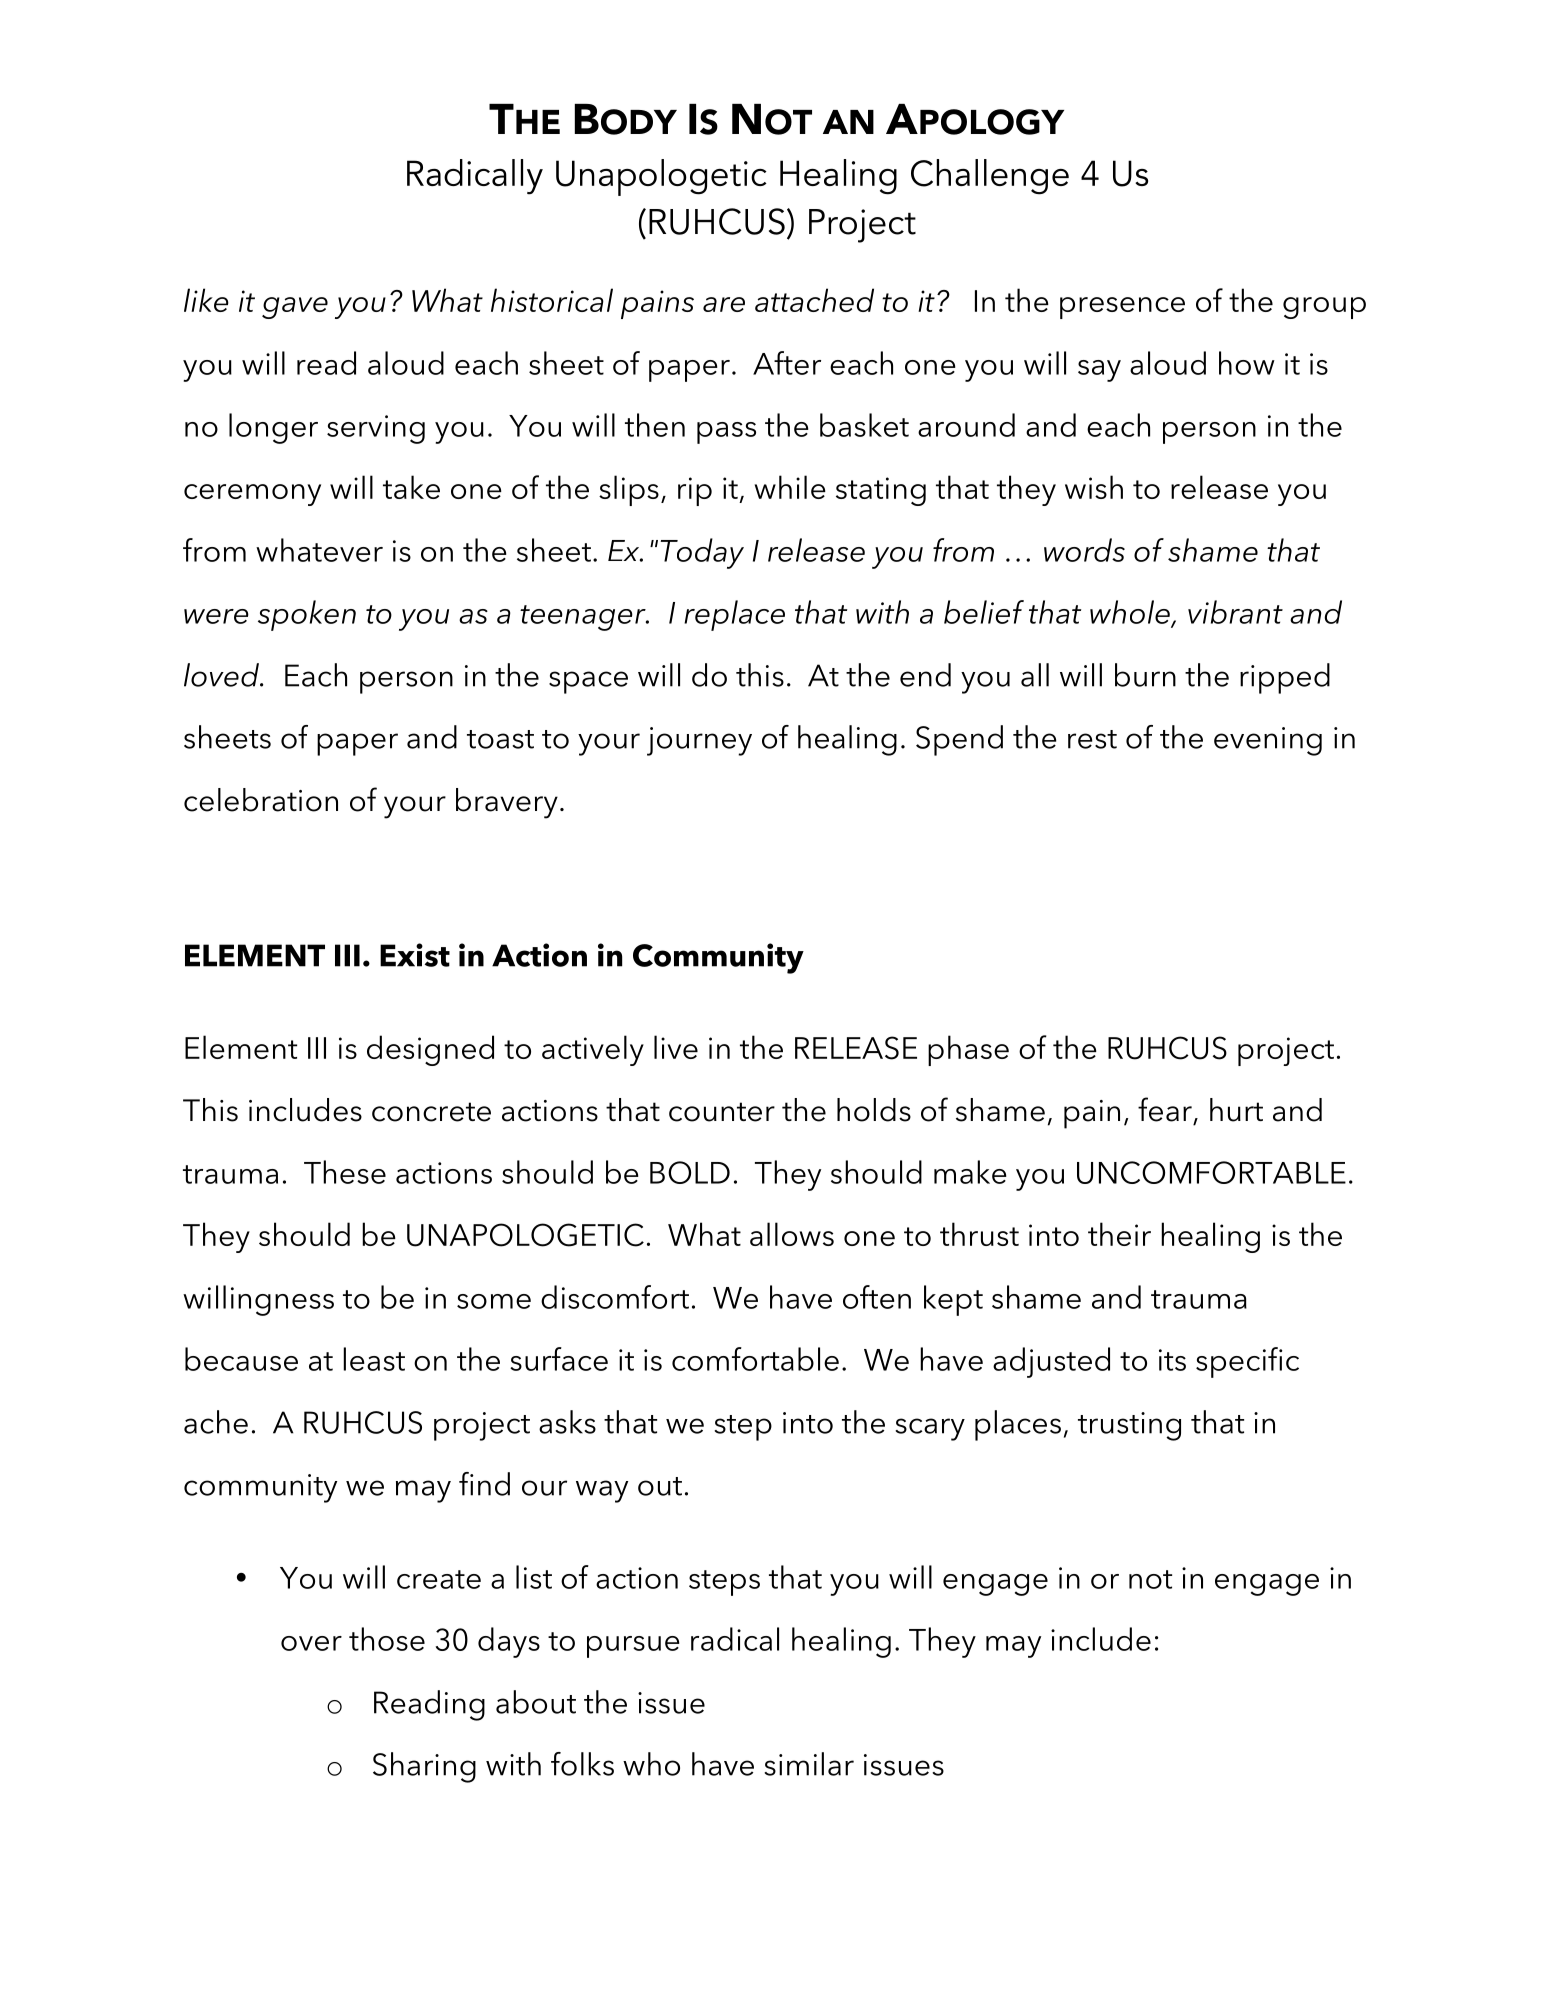 The width and height of the image is (1553, 2009). I want to click on least, so click(374, 1359).
